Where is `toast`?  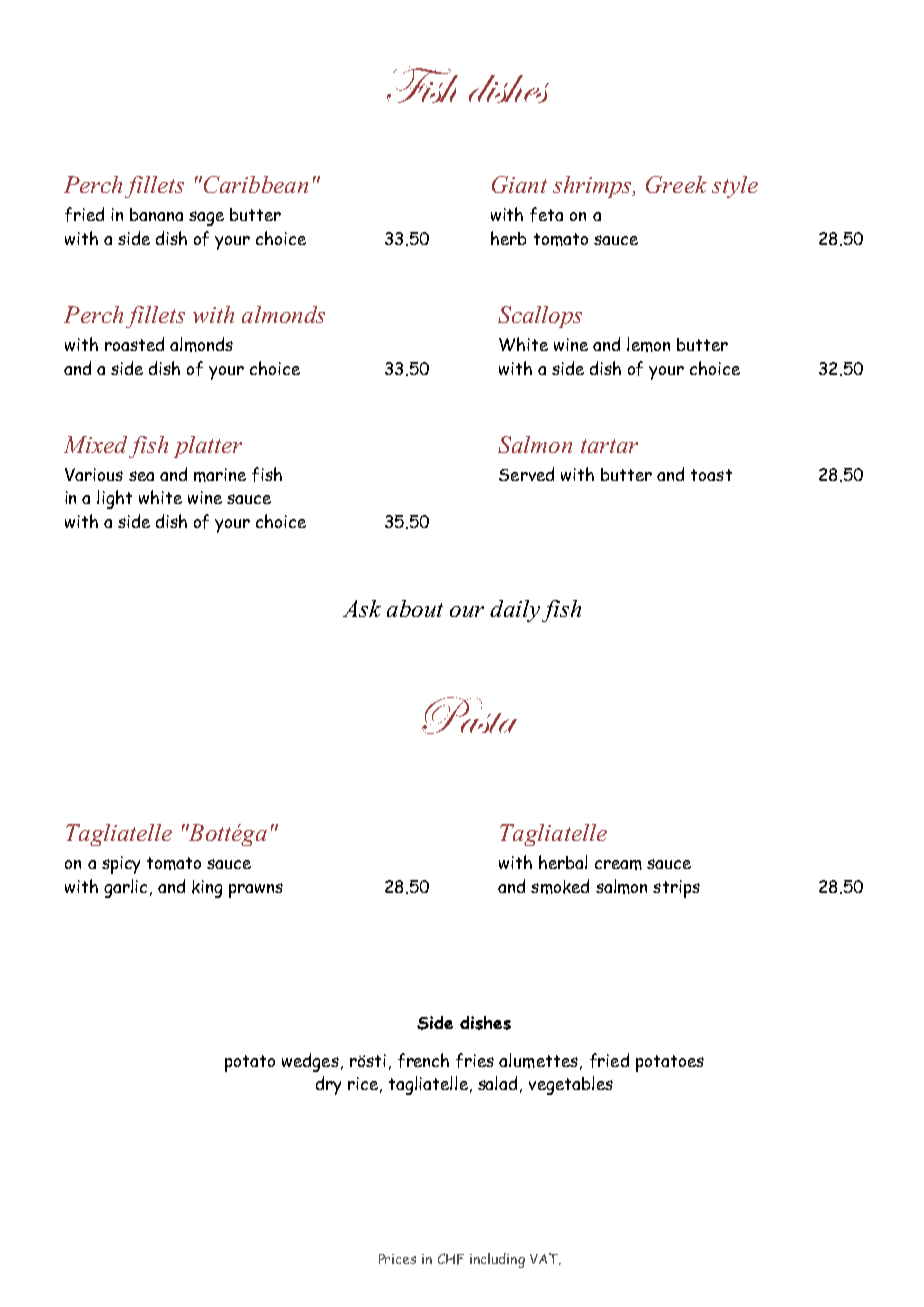 toast is located at coordinates (711, 475).
